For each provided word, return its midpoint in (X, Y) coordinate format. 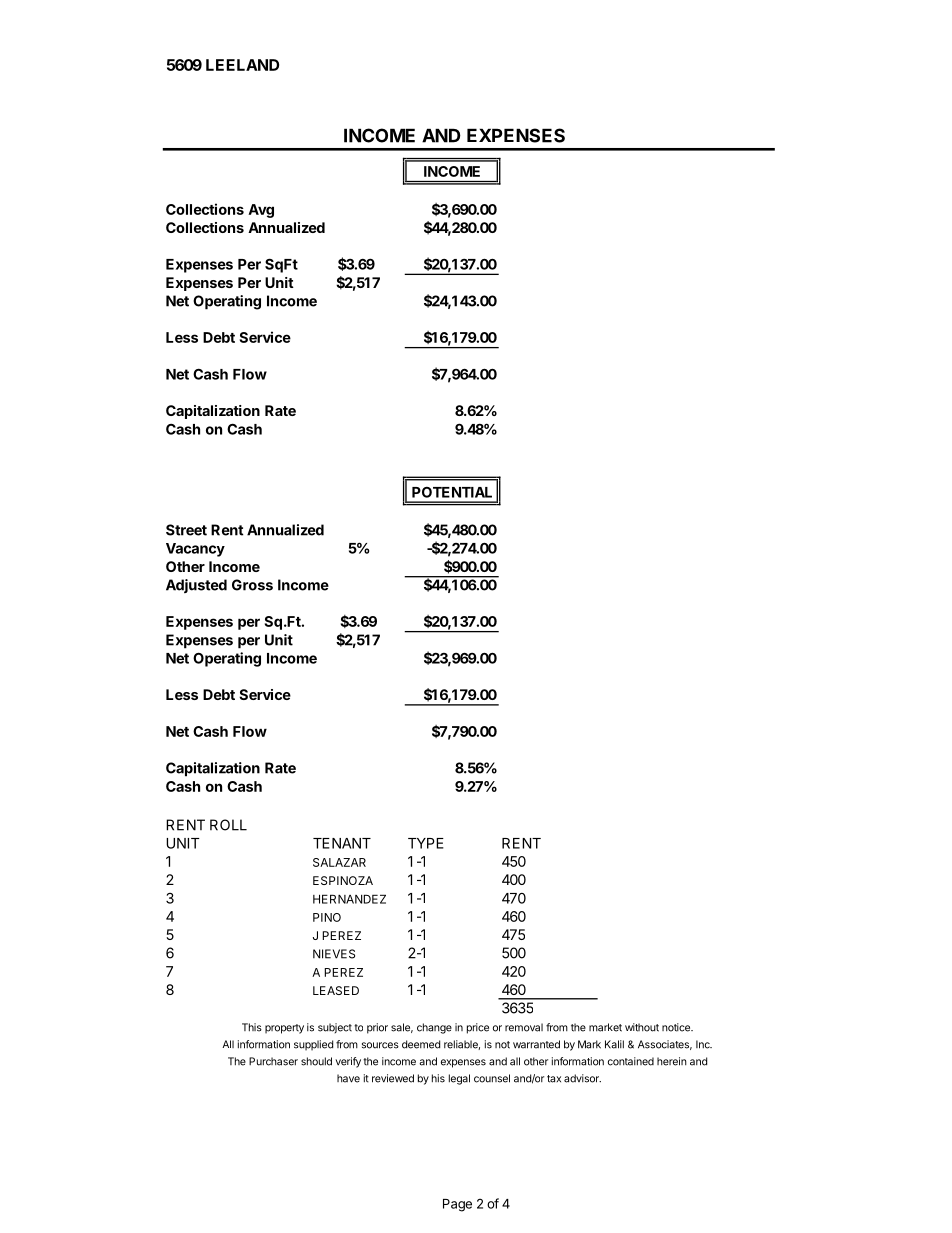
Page (457, 1205)
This (252, 1027)
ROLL (228, 825)
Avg (261, 211)
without (642, 1027)
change (434, 1028)
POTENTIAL (452, 492)
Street (186, 530)
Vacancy (195, 550)
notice (677, 1027)
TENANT (342, 843)
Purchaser (273, 1061)
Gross (252, 585)
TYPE (426, 843)
